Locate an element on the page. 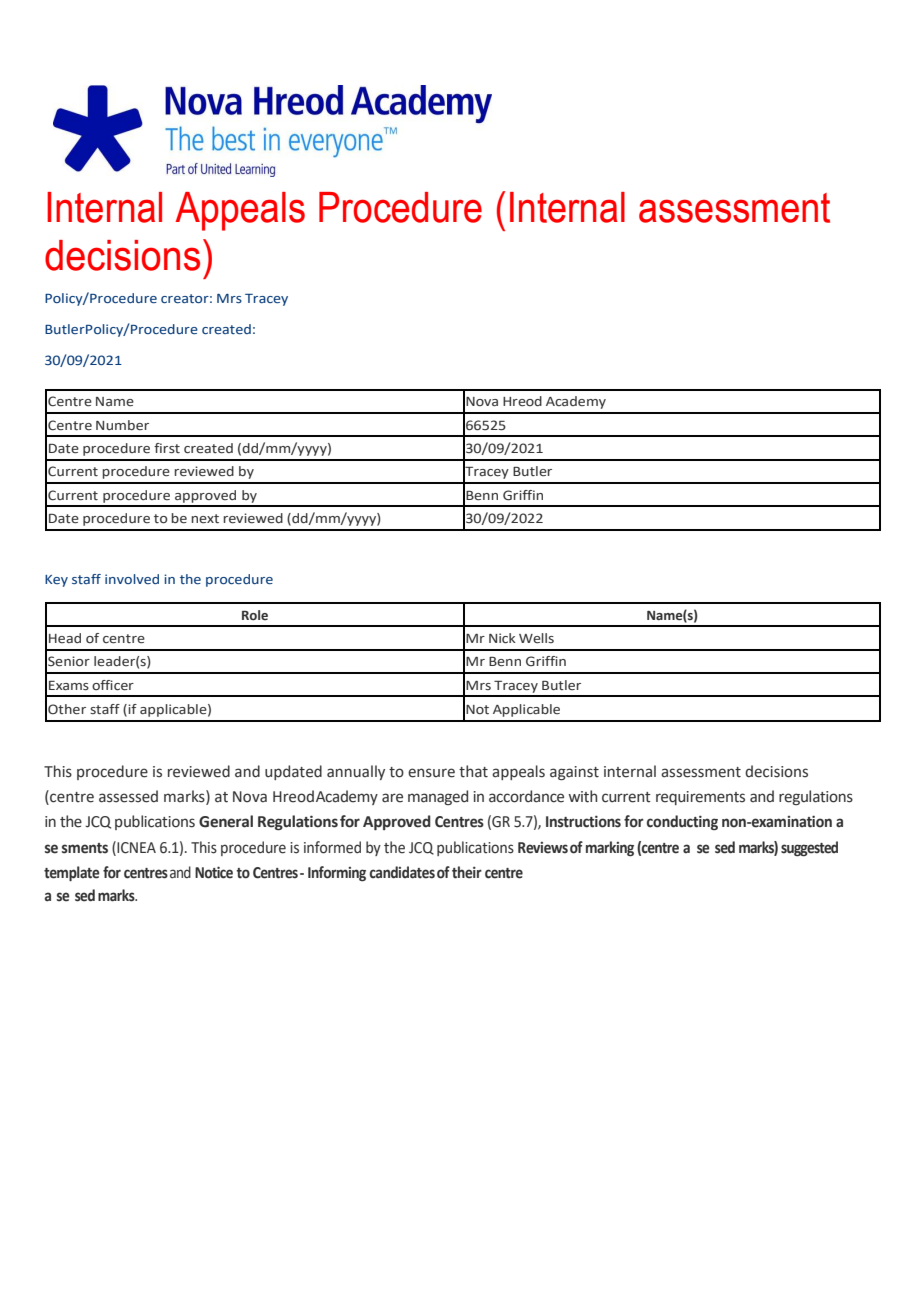 The image size is (924, 1309). Wells is located at coordinates (536, 638).
